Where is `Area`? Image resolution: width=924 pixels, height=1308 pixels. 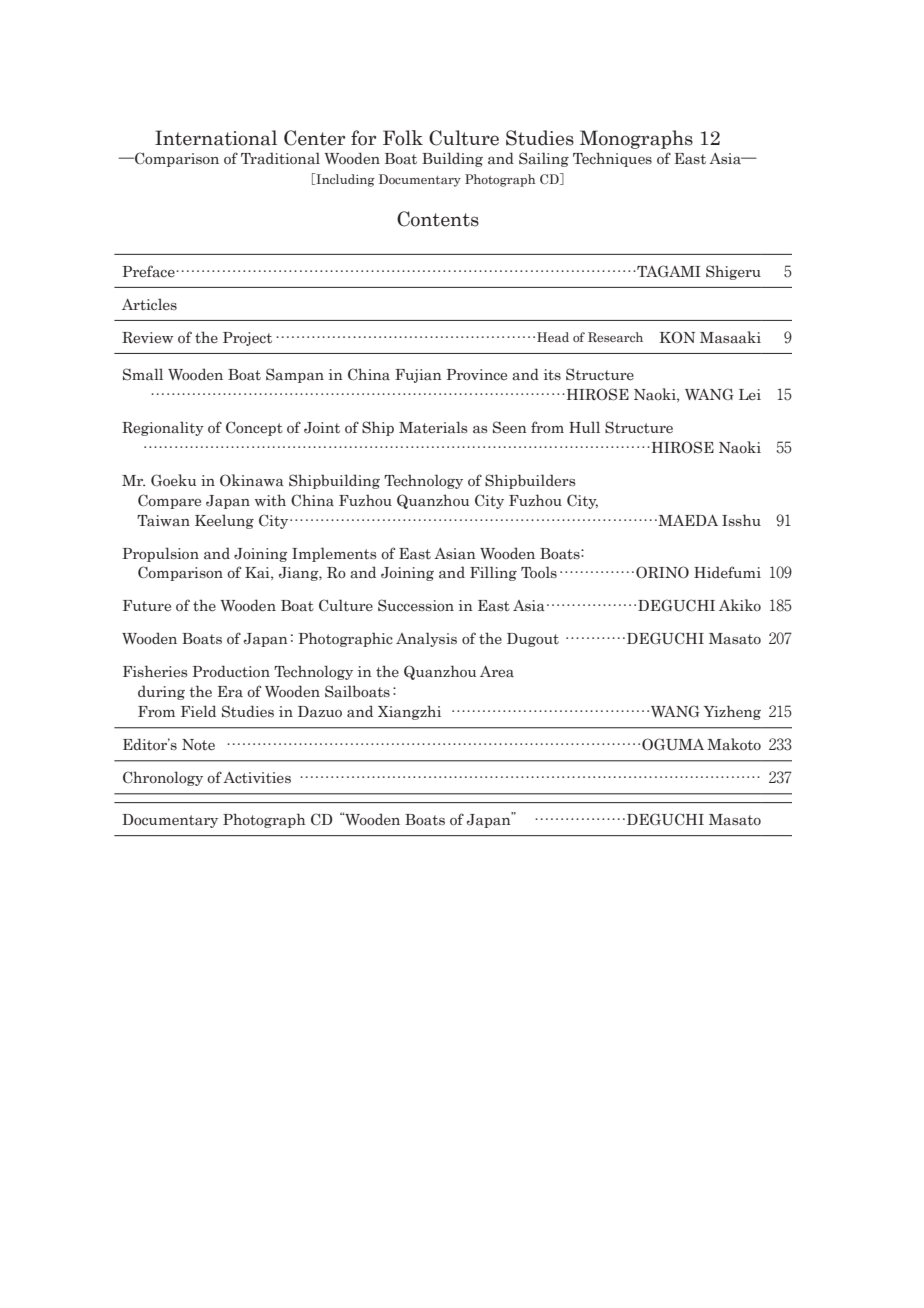 Area is located at coordinates (497, 672).
